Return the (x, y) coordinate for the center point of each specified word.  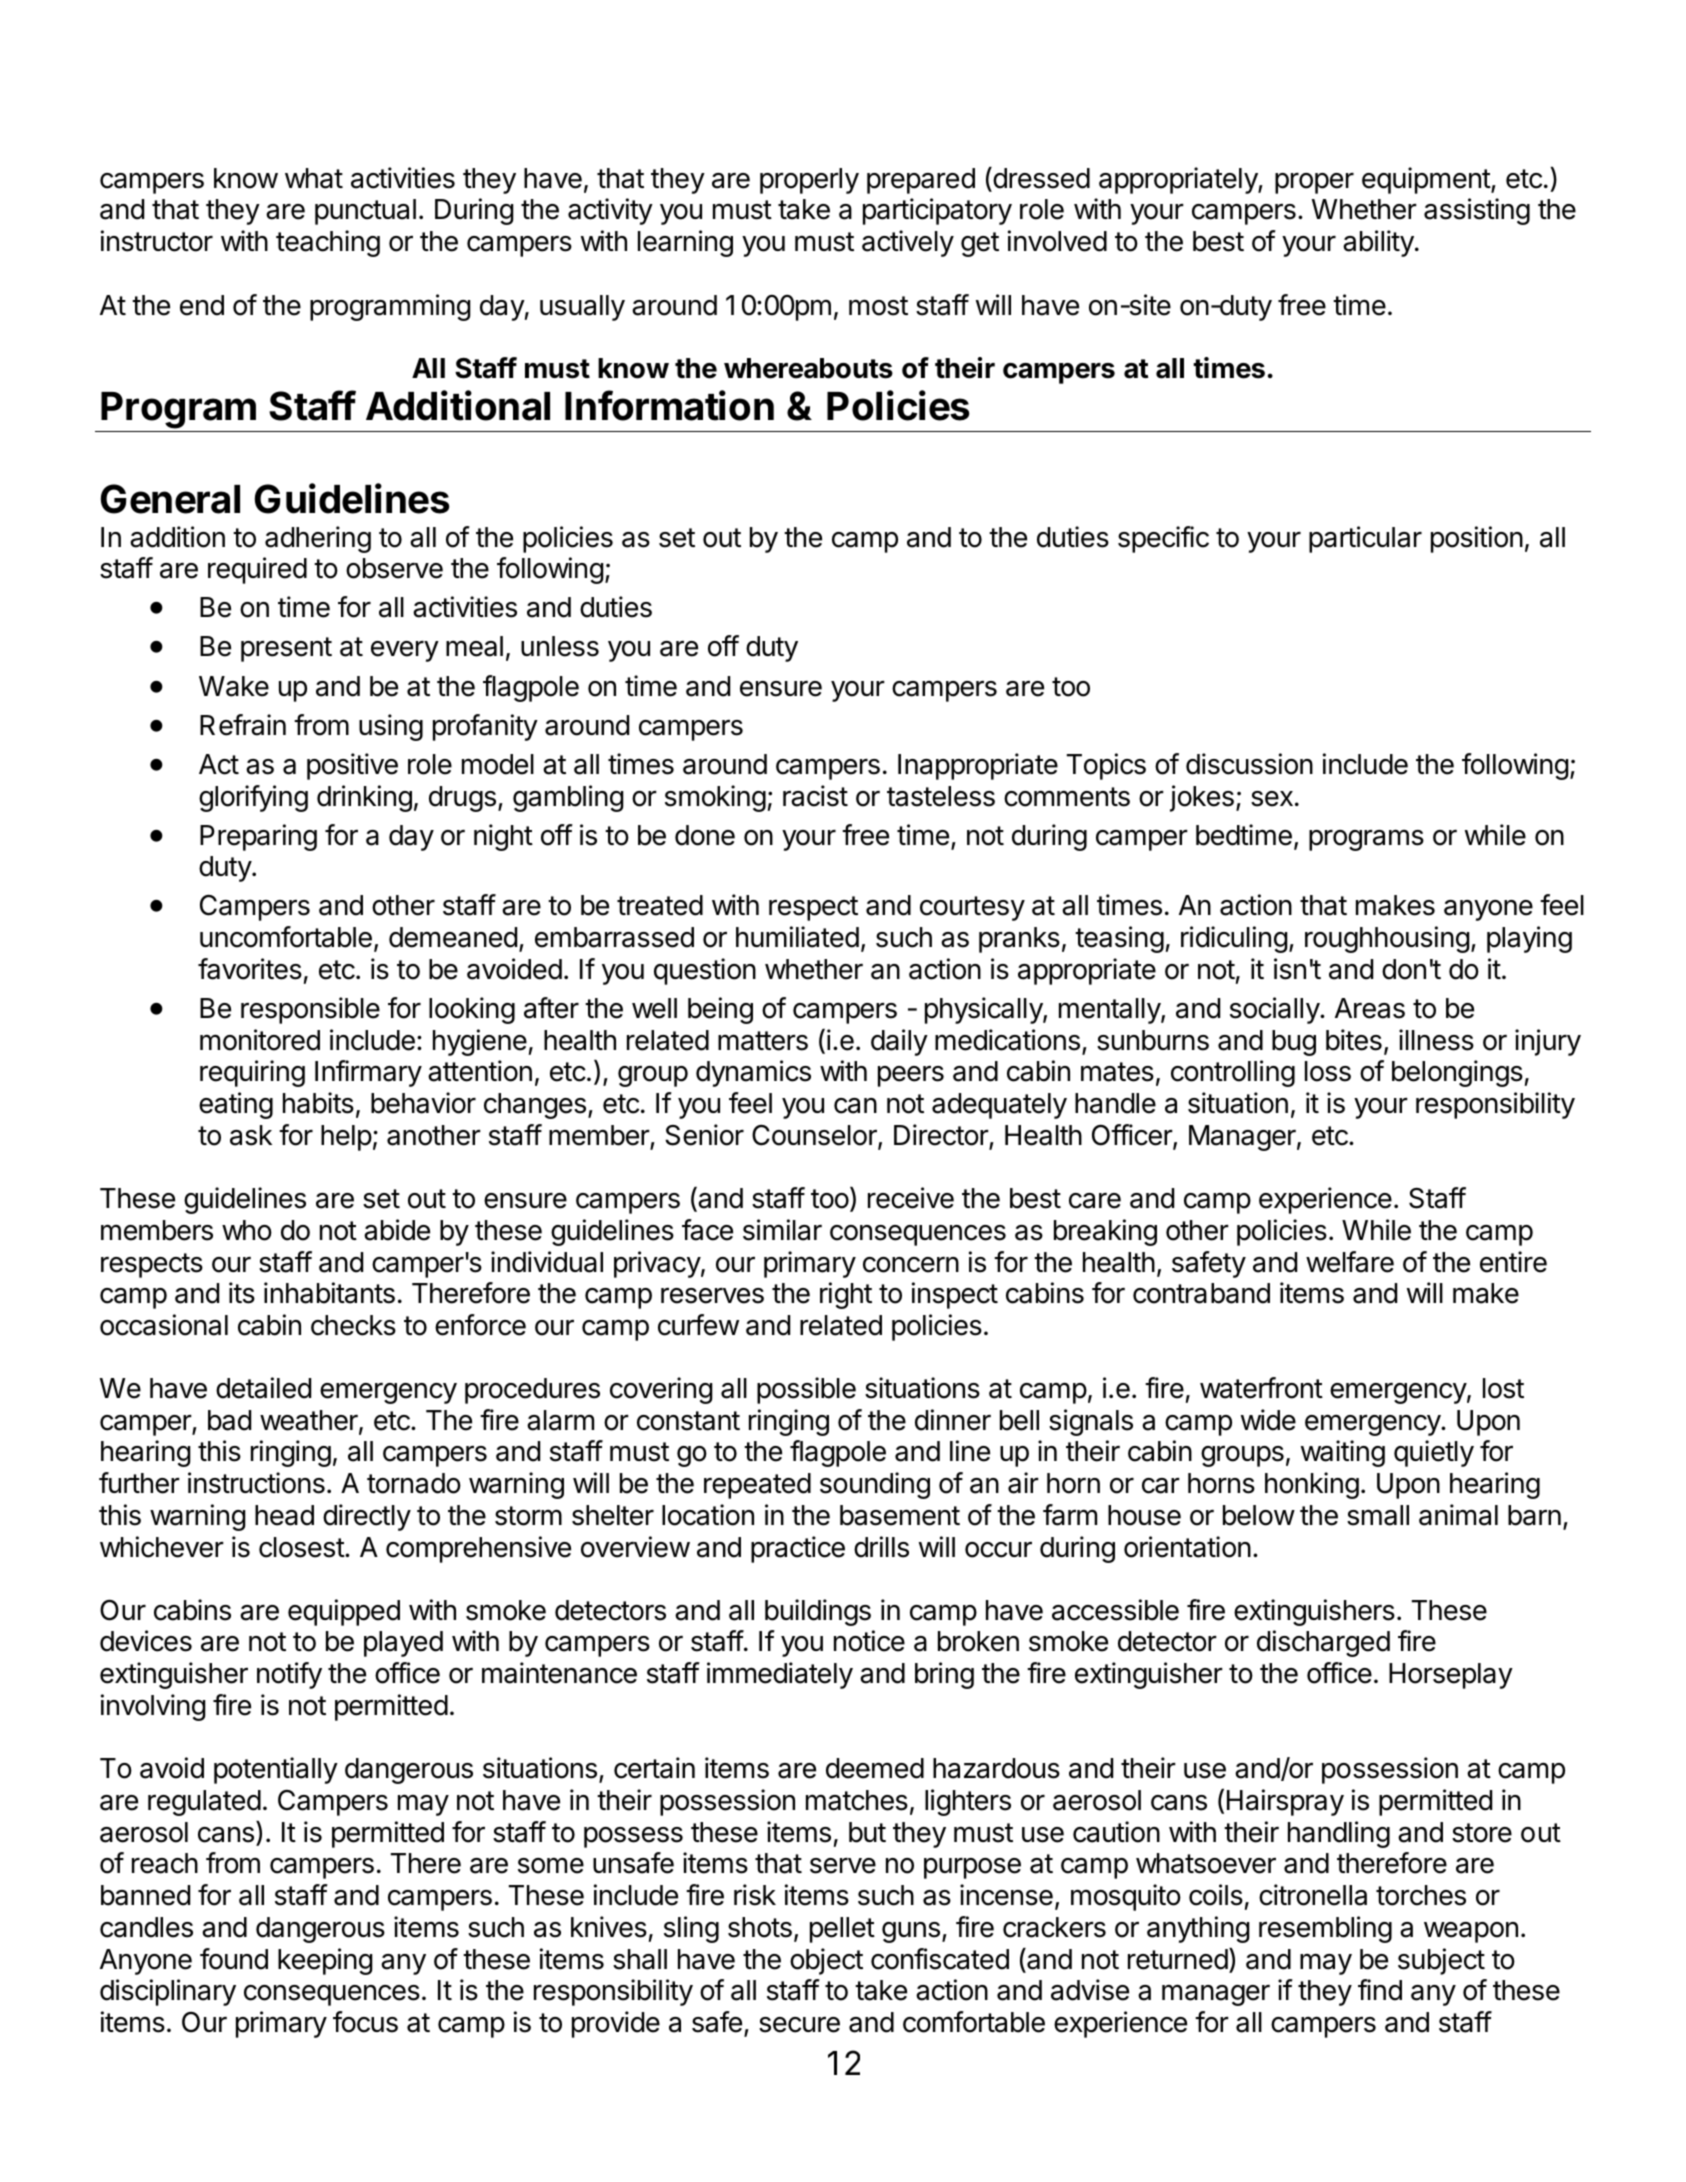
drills (881, 1547)
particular (1365, 539)
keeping (325, 1961)
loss (1328, 1071)
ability (1379, 243)
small (1378, 1515)
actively (908, 243)
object (826, 1961)
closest (302, 1547)
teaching (328, 243)
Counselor (815, 1136)
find (1380, 1990)
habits (318, 1103)
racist (815, 796)
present (286, 649)
